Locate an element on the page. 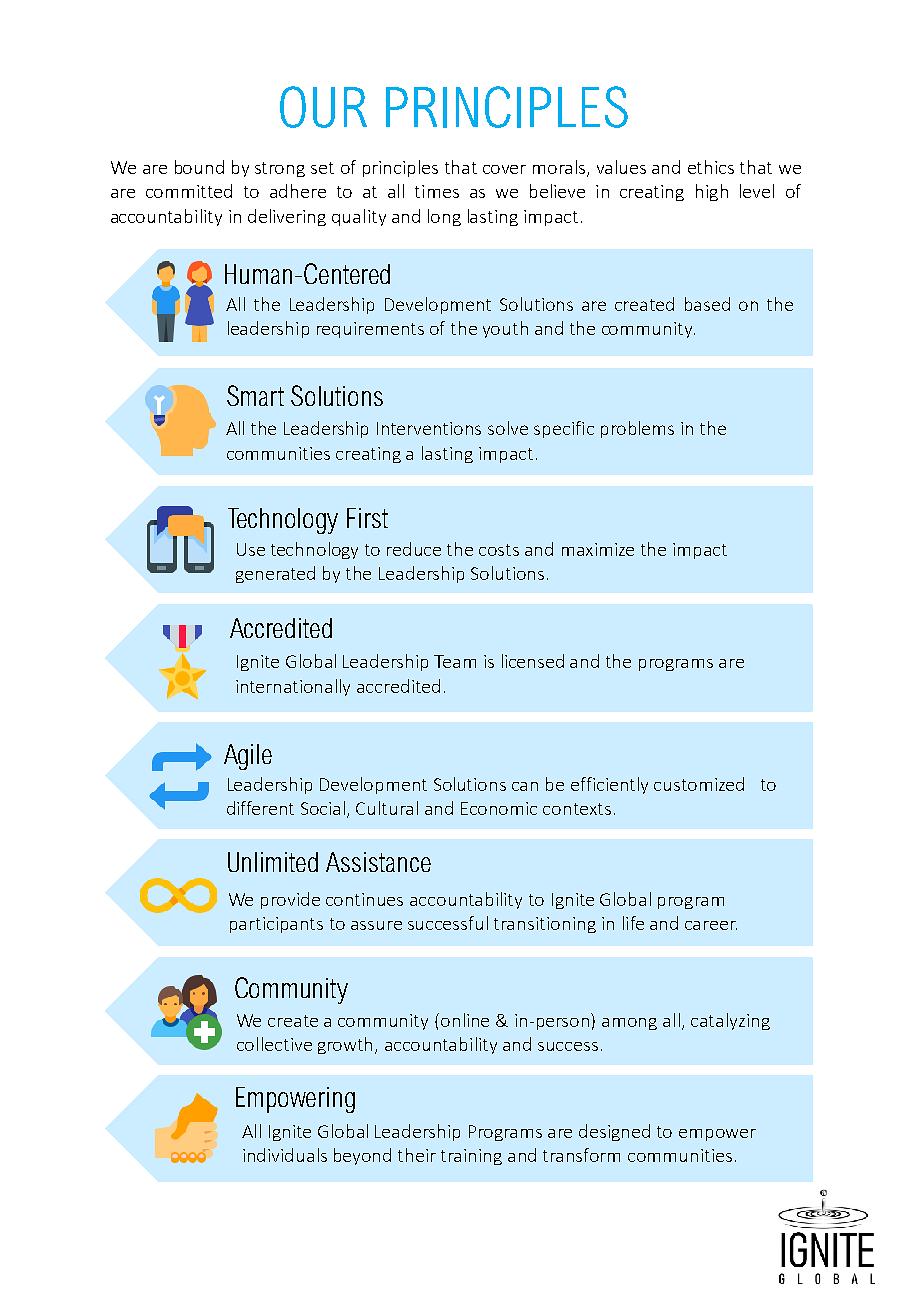 This document has height=1316, width=911. cover is located at coordinates (504, 169).
